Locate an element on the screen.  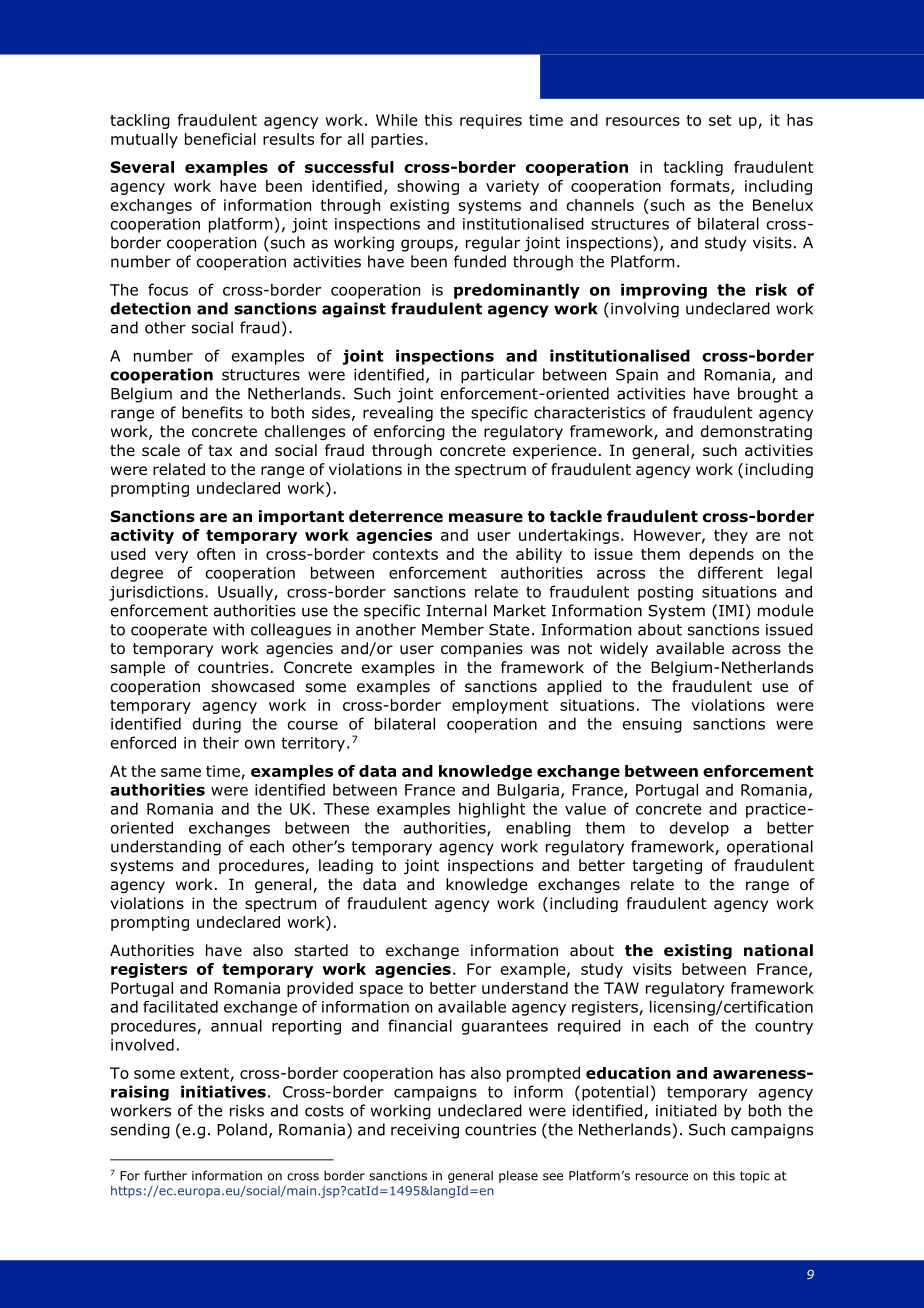
Poland is located at coordinates (242, 1129).
